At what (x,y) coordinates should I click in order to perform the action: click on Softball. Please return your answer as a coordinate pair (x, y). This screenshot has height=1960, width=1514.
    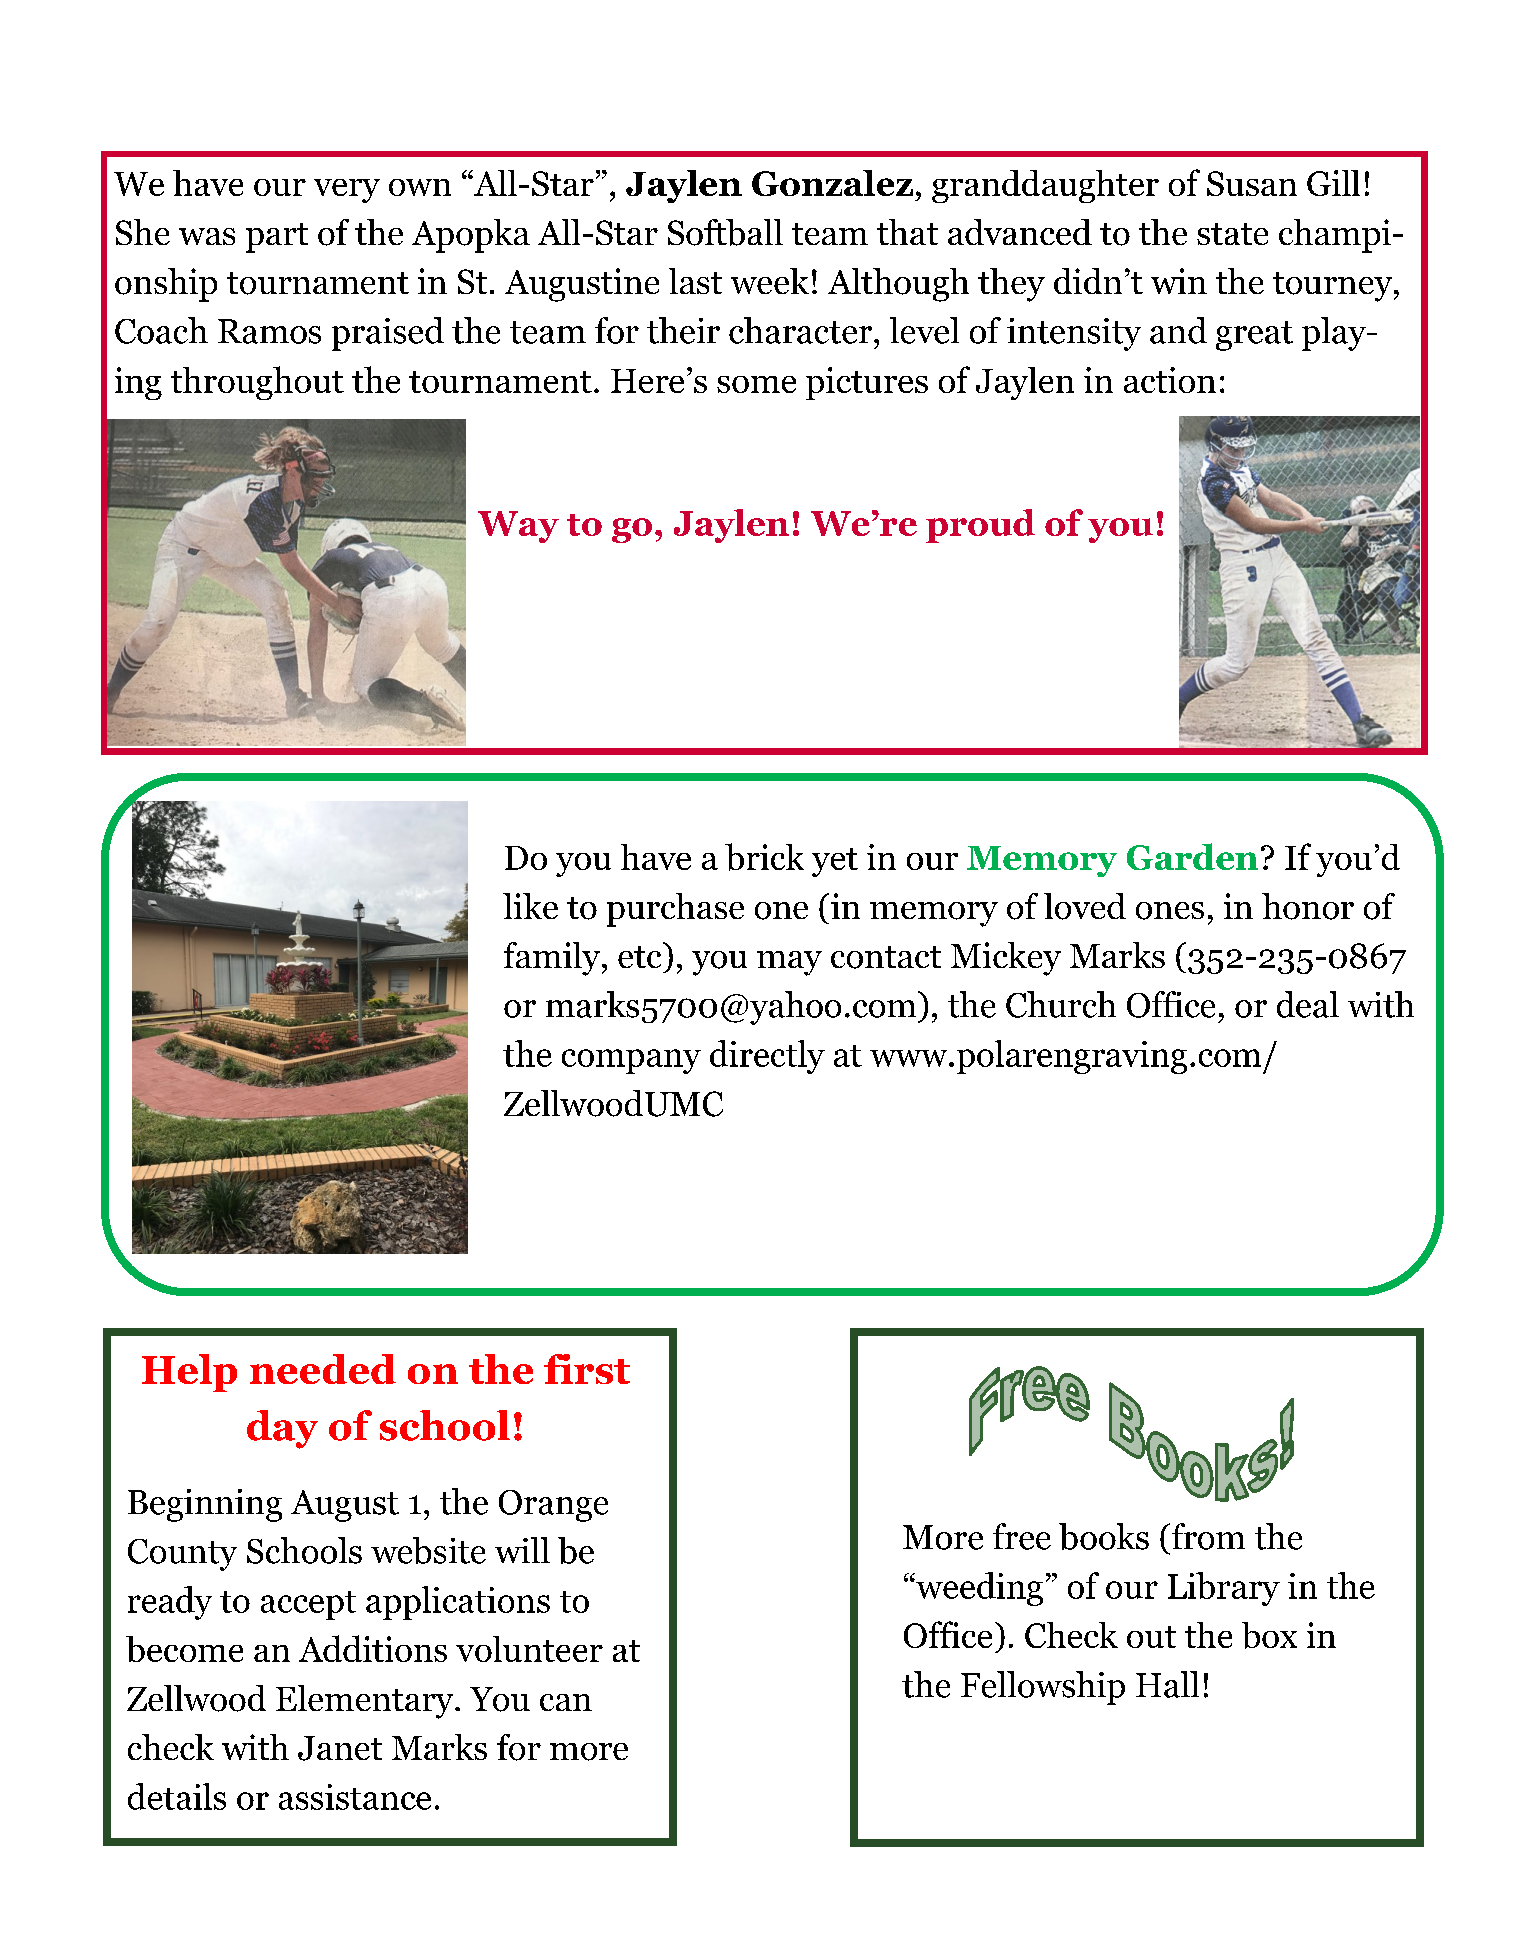
    Looking at the image, I should click on (725, 232).
